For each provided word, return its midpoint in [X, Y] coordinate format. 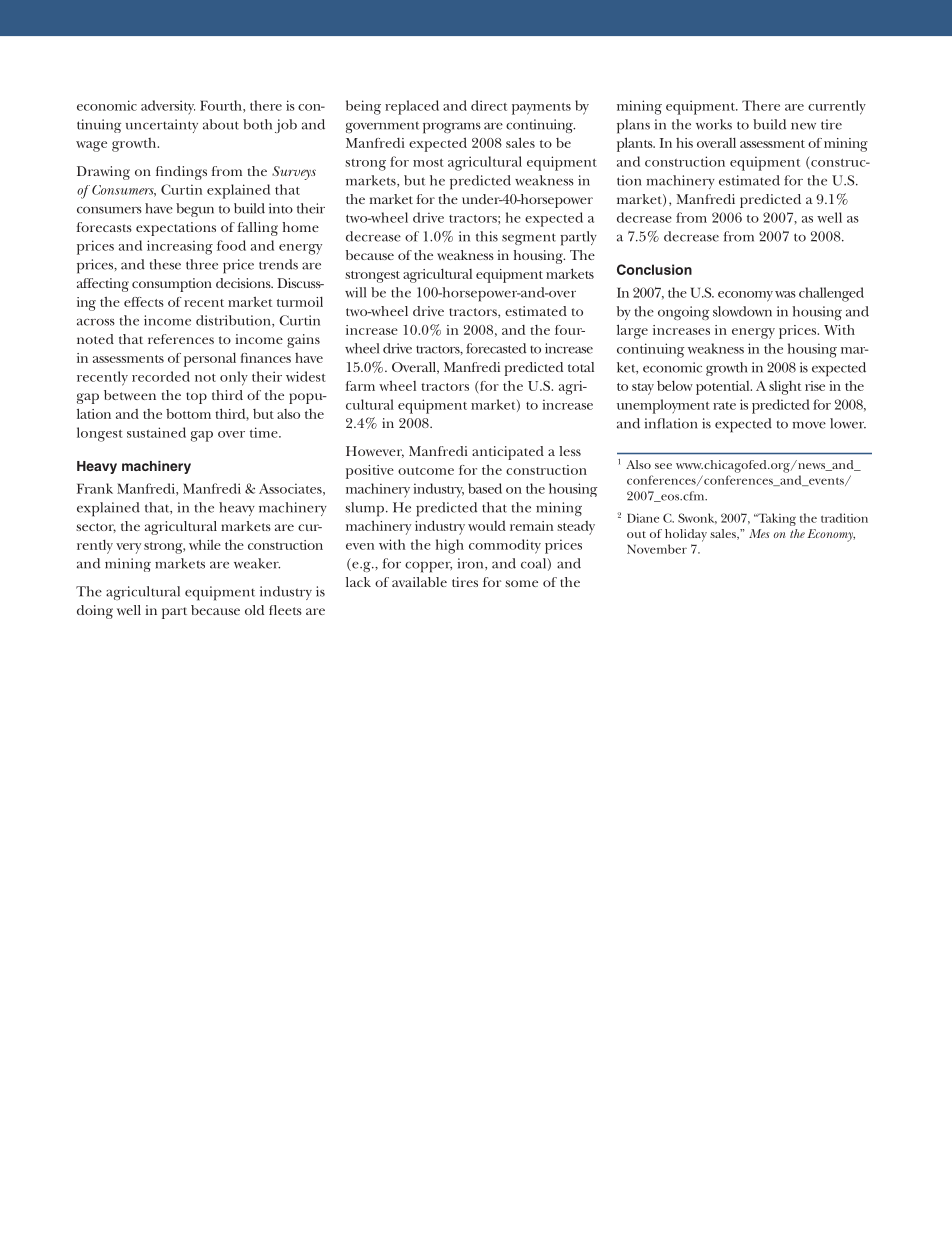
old [254, 610]
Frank [95, 488]
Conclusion [654, 269]
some [521, 583]
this [487, 236]
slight [785, 388]
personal [210, 360]
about [221, 124]
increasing [180, 247]
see [663, 466]
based [485, 488]
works [714, 124]
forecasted [496, 348]
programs [452, 128]
